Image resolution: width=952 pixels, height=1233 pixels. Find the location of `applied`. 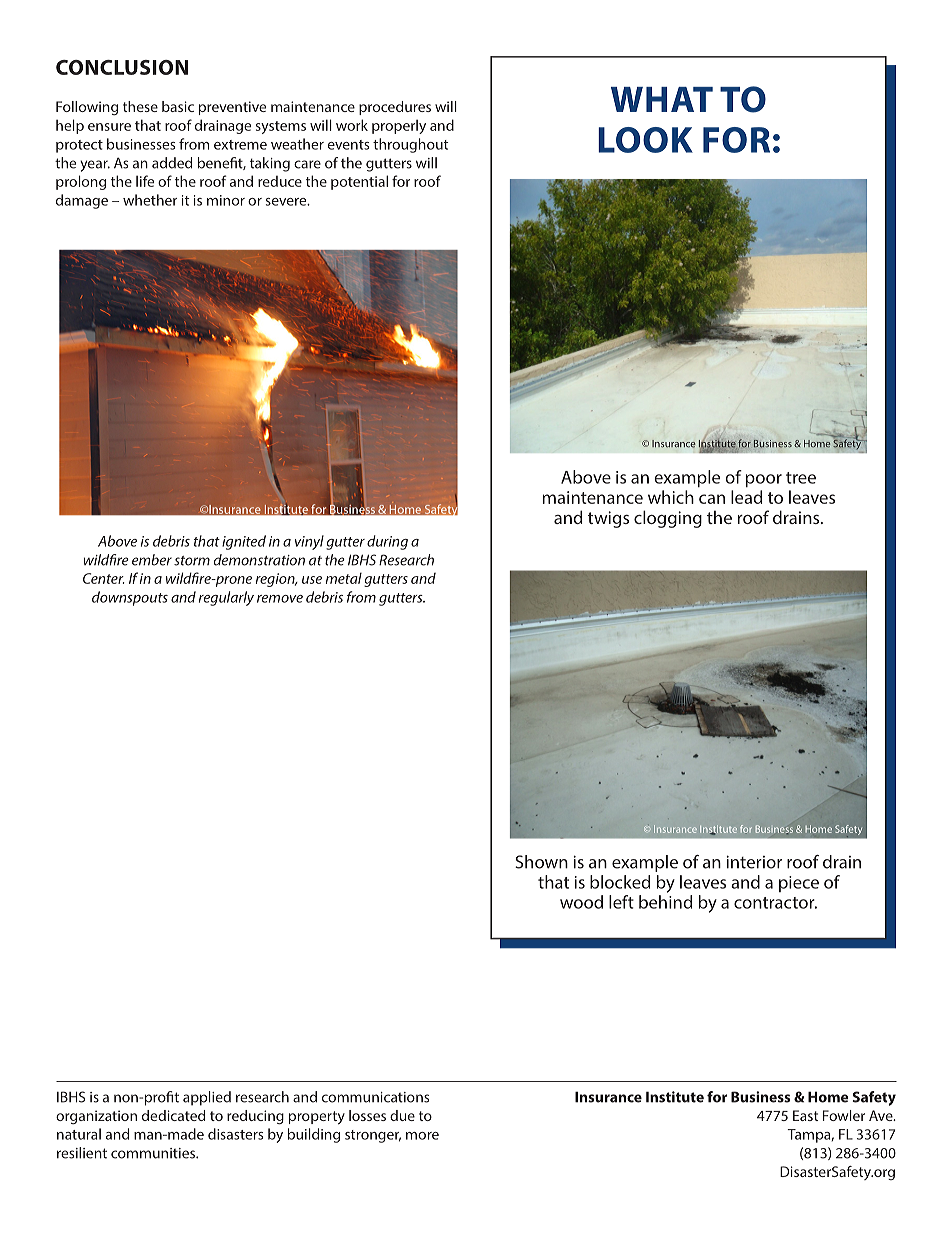

applied is located at coordinates (207, 1098).
